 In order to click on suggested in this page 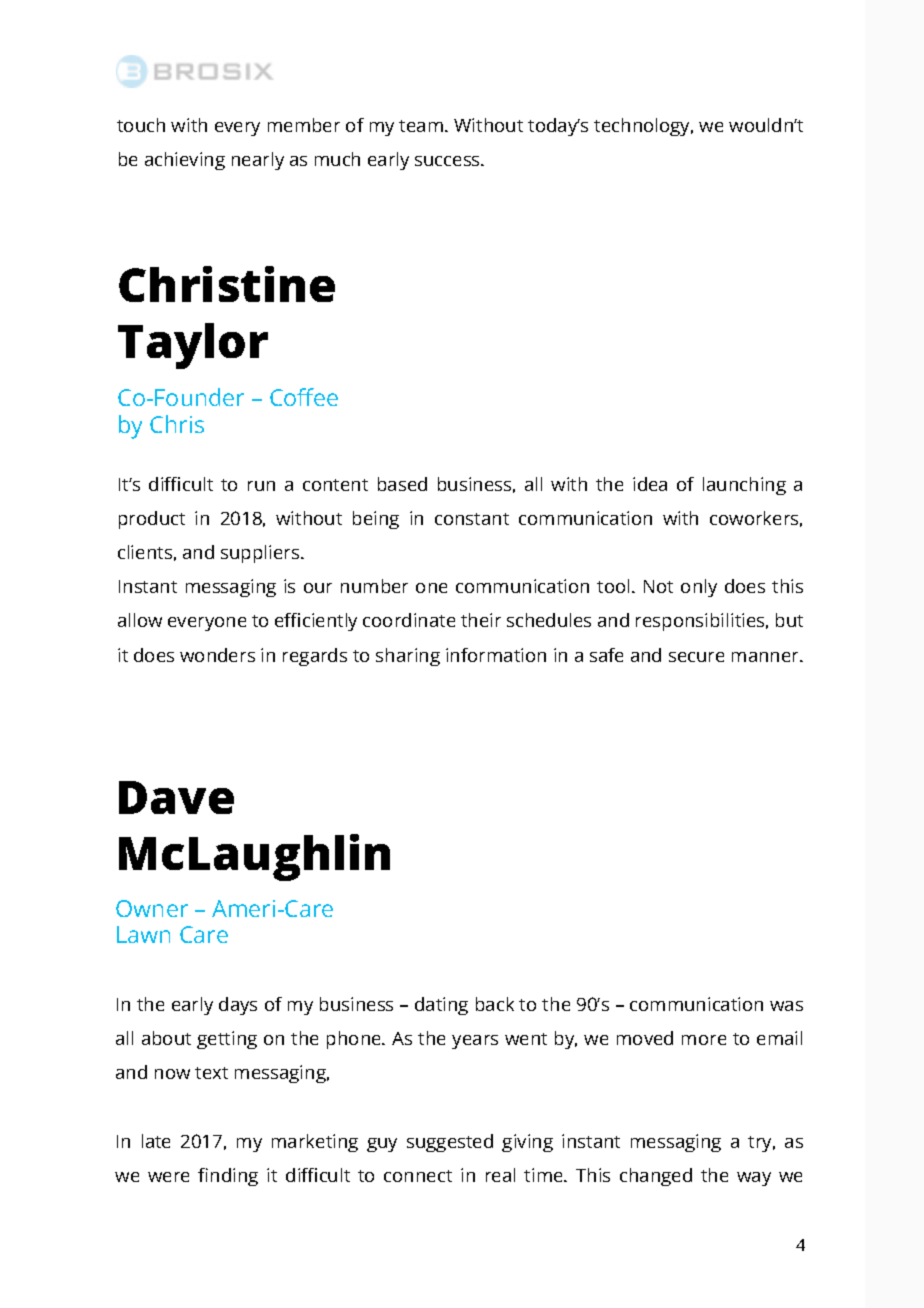, I will do `click(450, 1143)`.
